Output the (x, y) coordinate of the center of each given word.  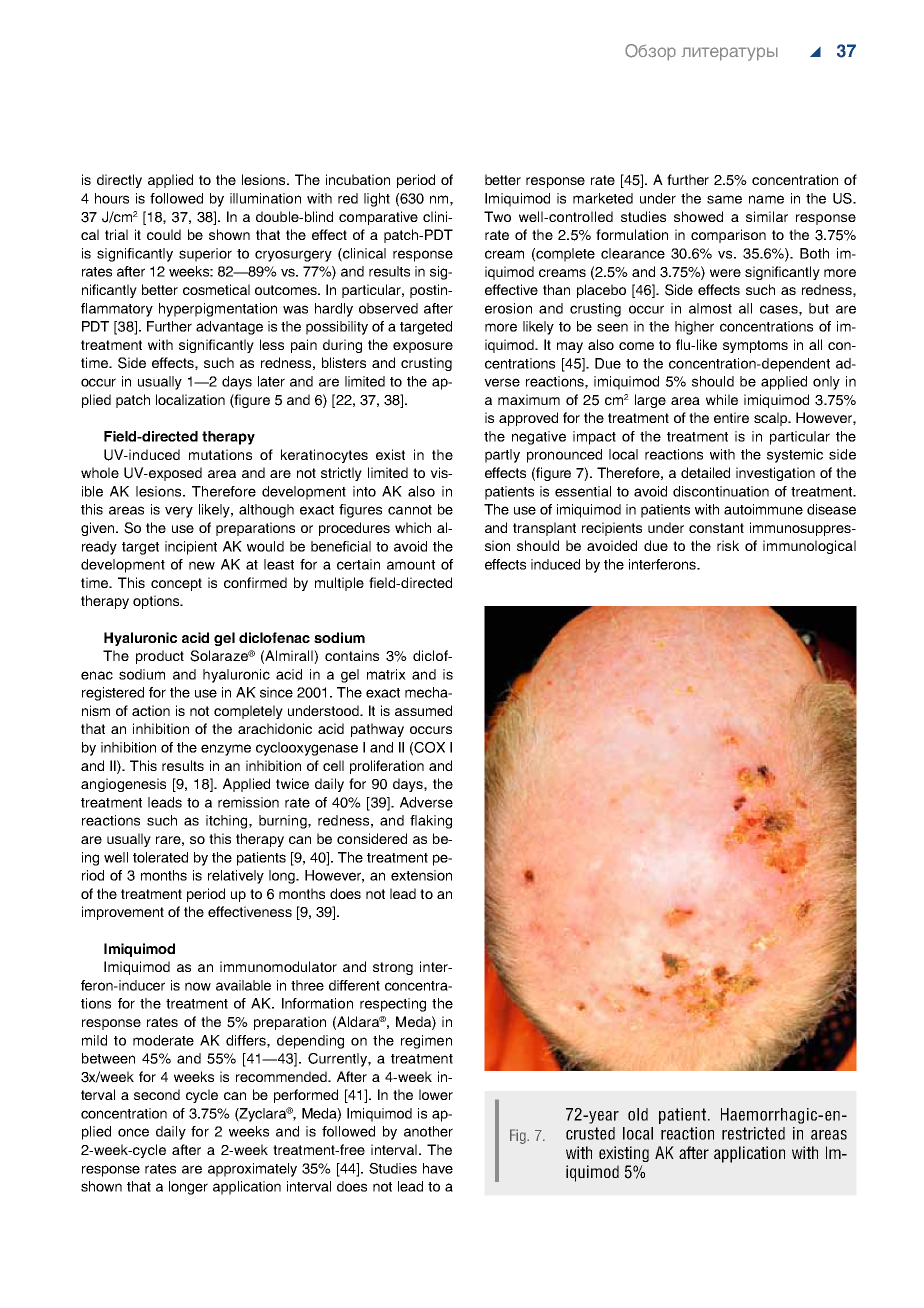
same (724, 199)
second (157, 1094)
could (164, 234)
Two (497, 216)
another (428, 1131)
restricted (753, 1133)
